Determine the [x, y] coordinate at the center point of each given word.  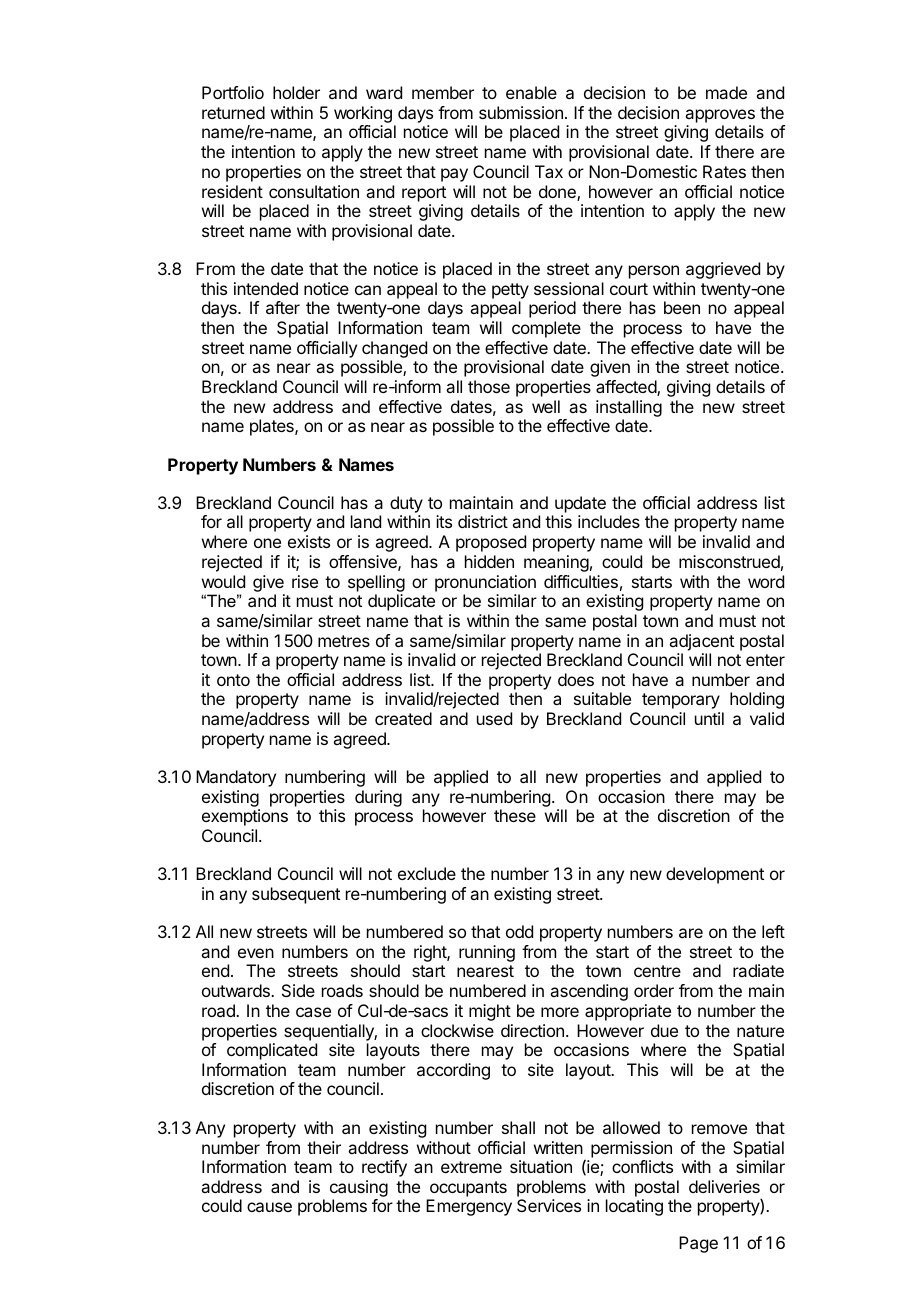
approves [720, 116]
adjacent [701, 642]
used [494, 718]
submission [521, 112]
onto [233, 680]
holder [296, 92]
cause [269, 1207]
